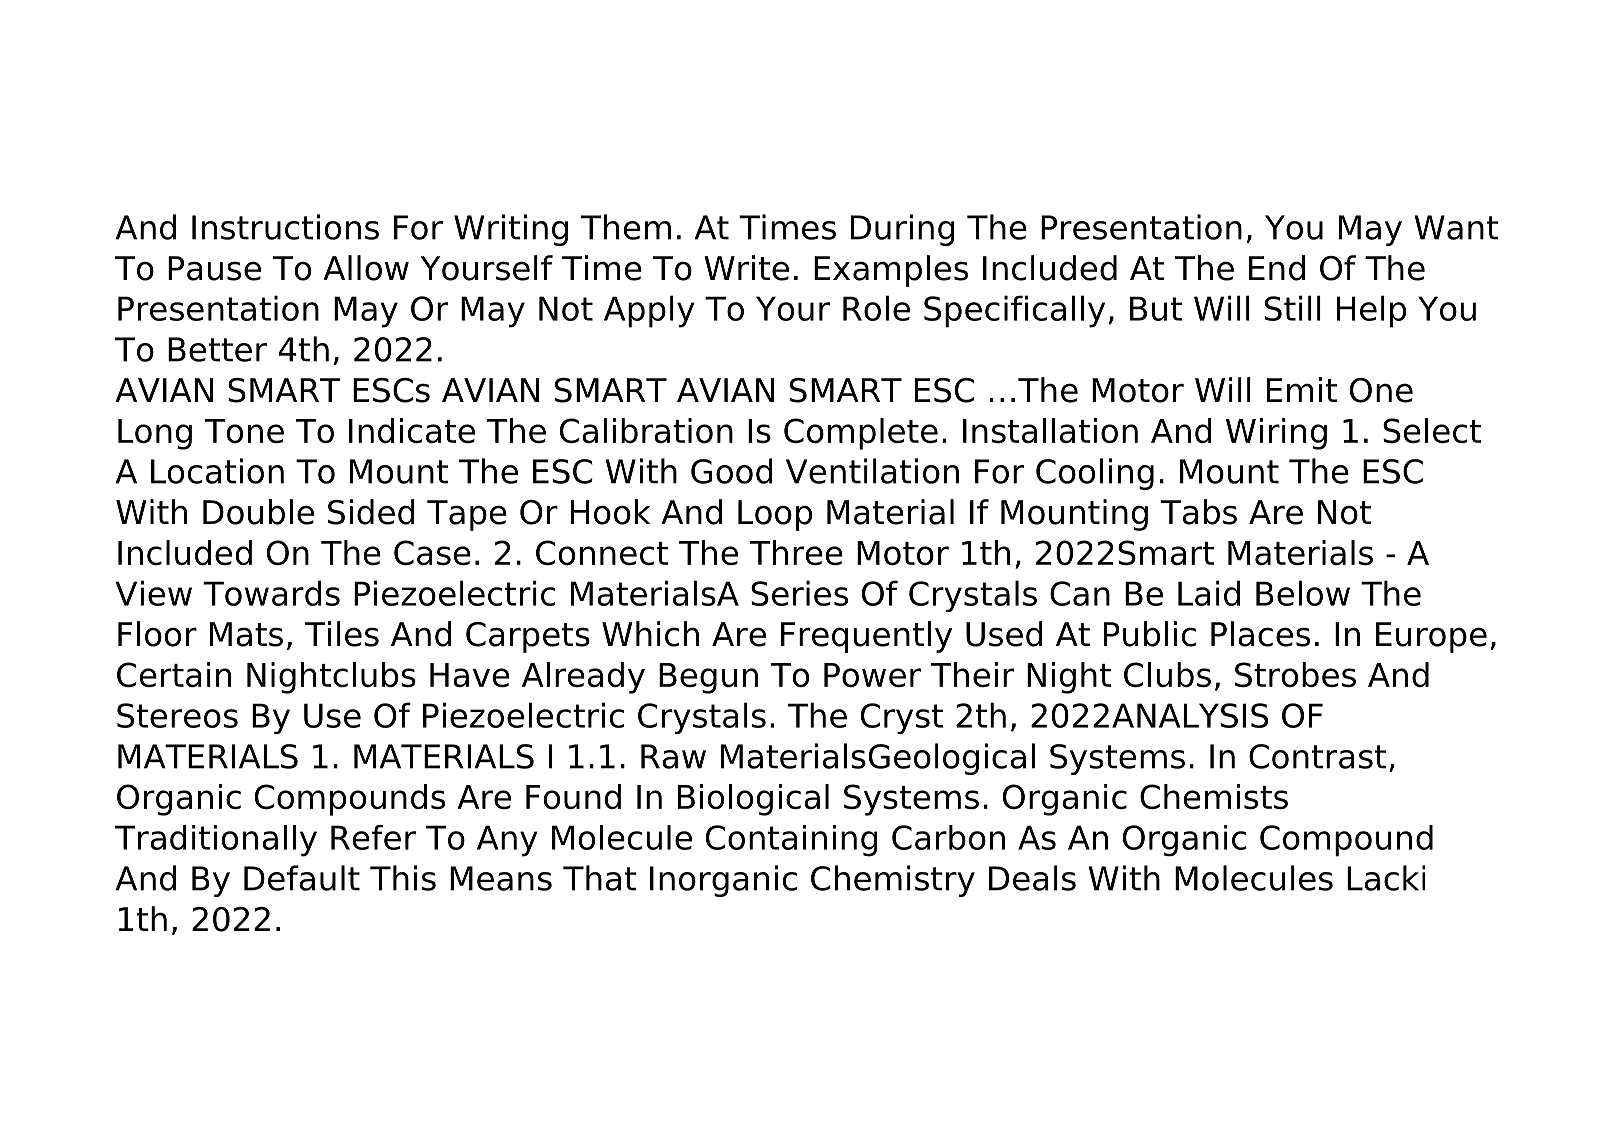  Describe the element at coordinates (302, 878) in the screenshot. I see `Default` at that location.
